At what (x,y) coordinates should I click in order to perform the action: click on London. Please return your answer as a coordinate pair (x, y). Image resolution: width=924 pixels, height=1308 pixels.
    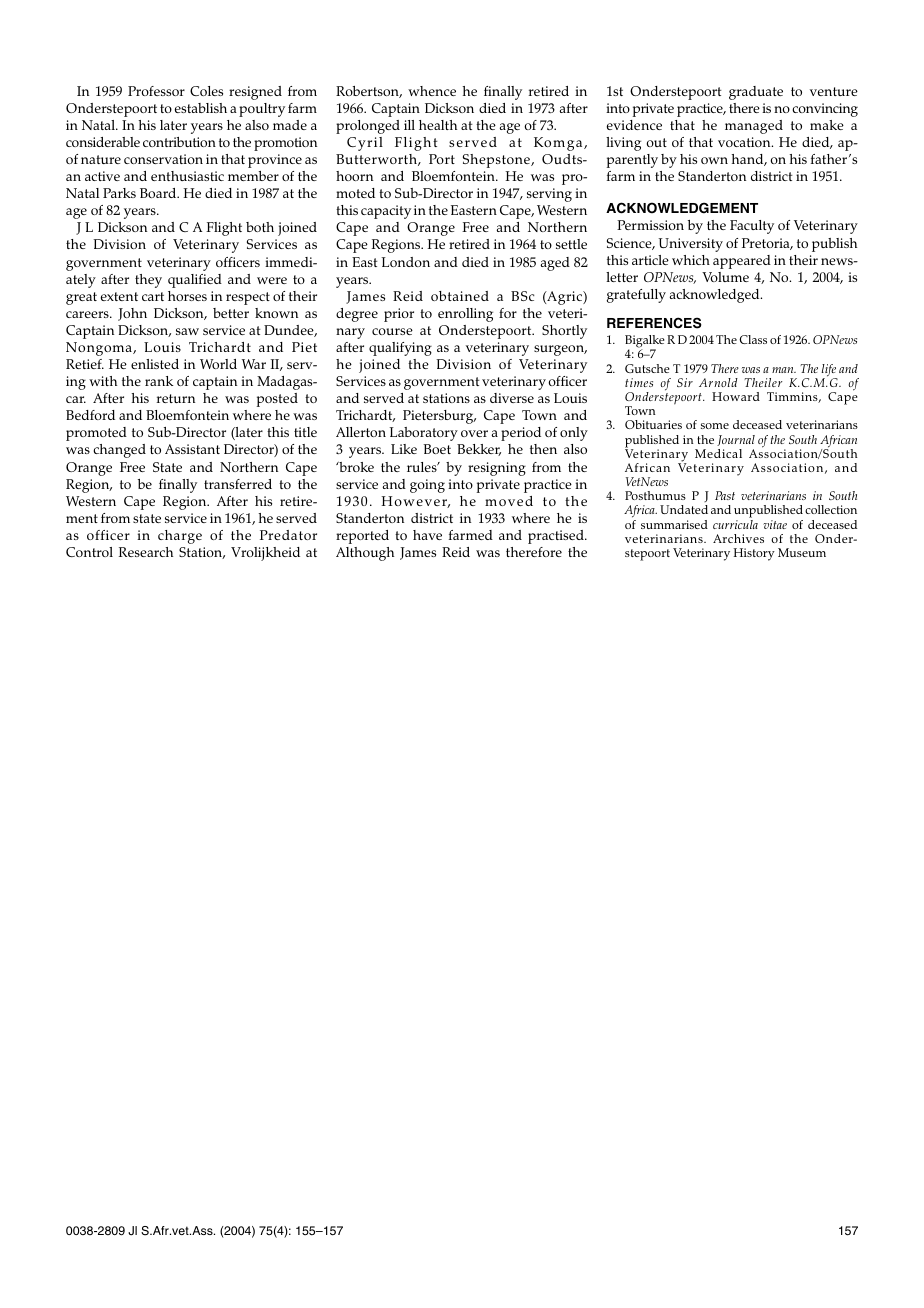
    Looking at the image, I should click on (405, 262).
